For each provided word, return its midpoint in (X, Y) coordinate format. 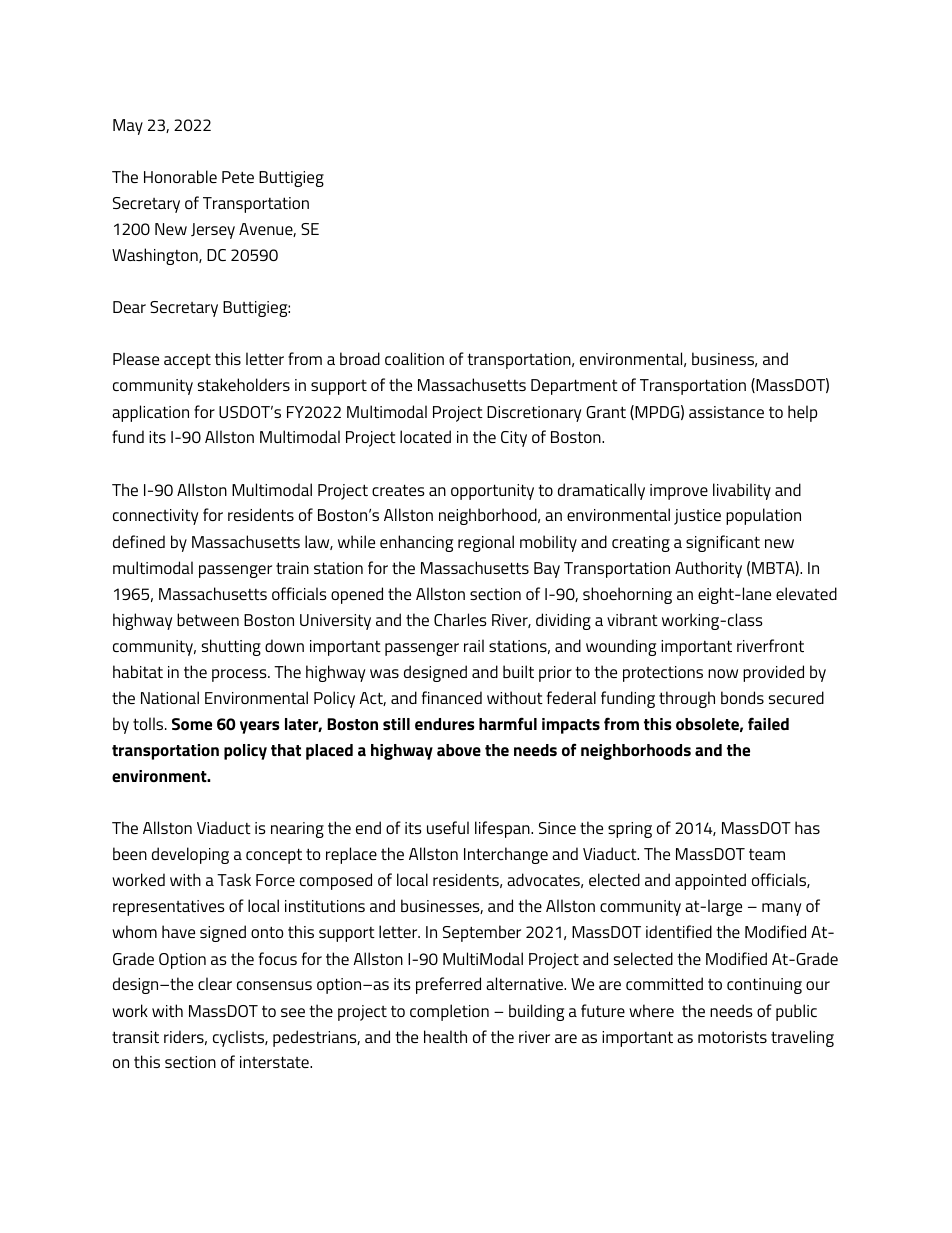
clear (215, 983)
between (208, 619)
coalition (414, 358)
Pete (238, 177)
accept (187, 361)
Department (574, 387)
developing (190, 855)
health (445, 1036)
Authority (708, 569)
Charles (460, 619)
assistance (726, 412)
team (767, 854)
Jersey (213, 231)
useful (448, 827)
